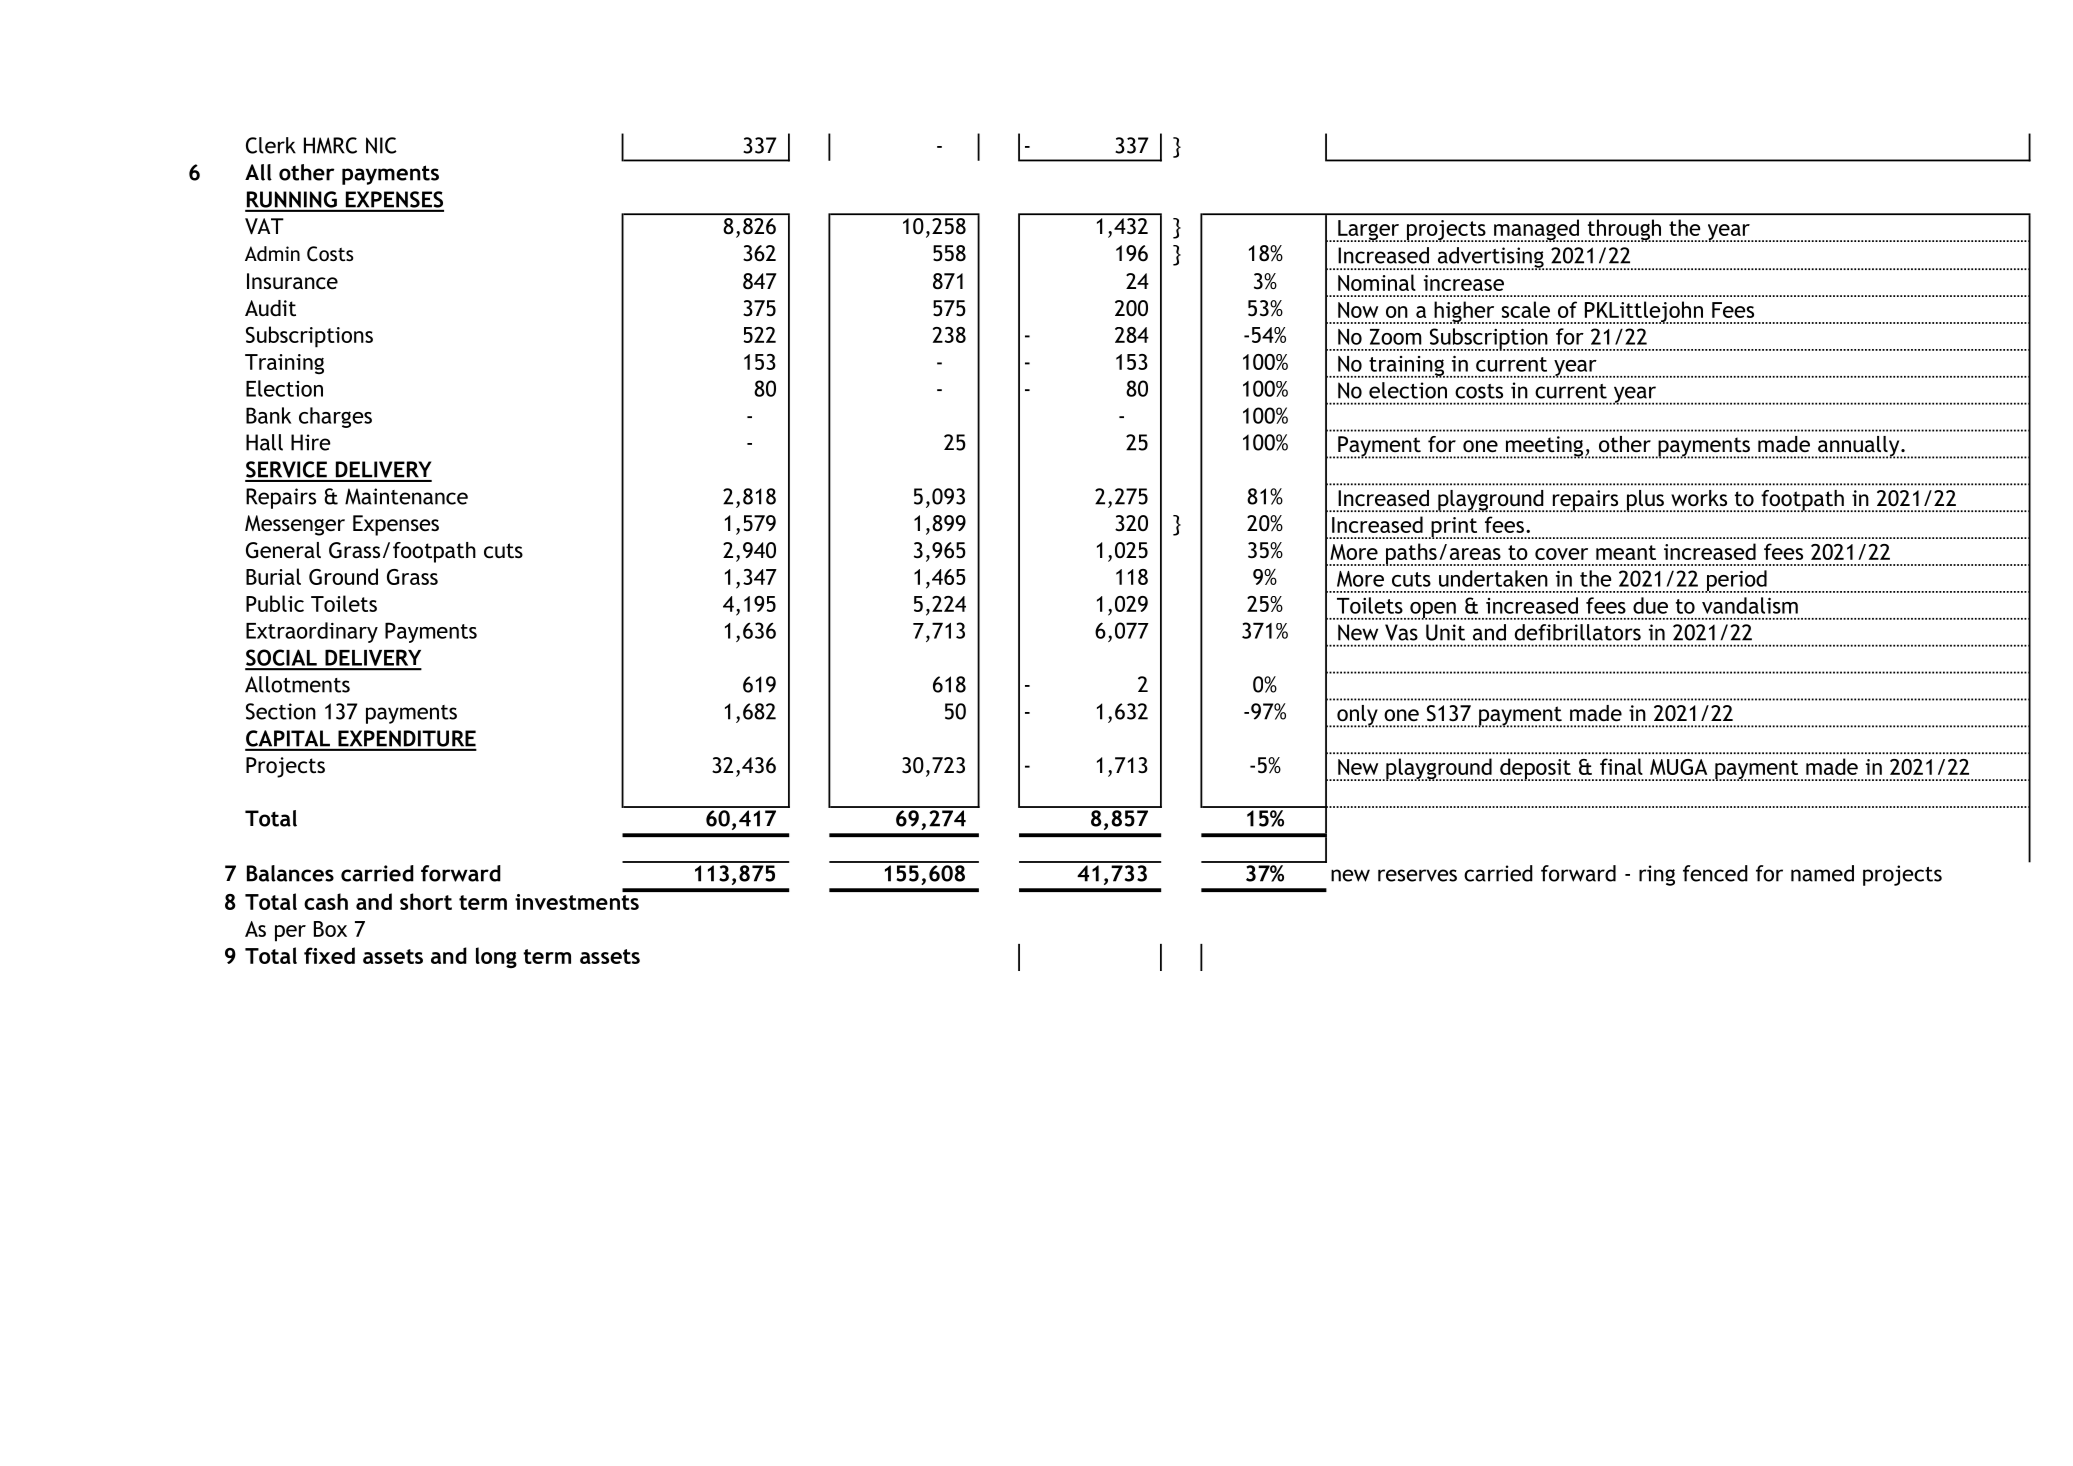  Describe the element at coordinates (1358, 716) in the document. I see `only` at that location.
